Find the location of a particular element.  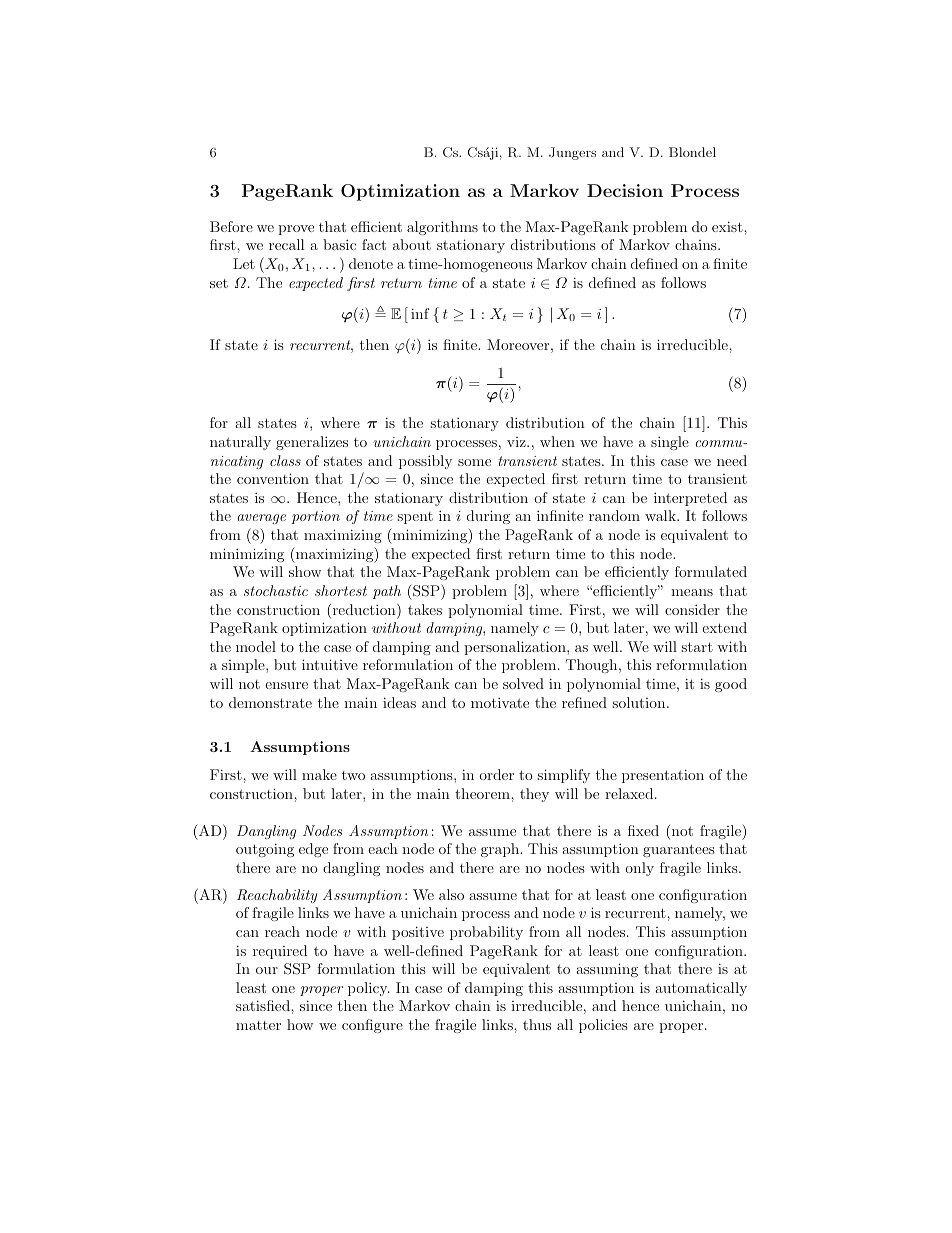

motivate is located at coordinates (500, 702).
